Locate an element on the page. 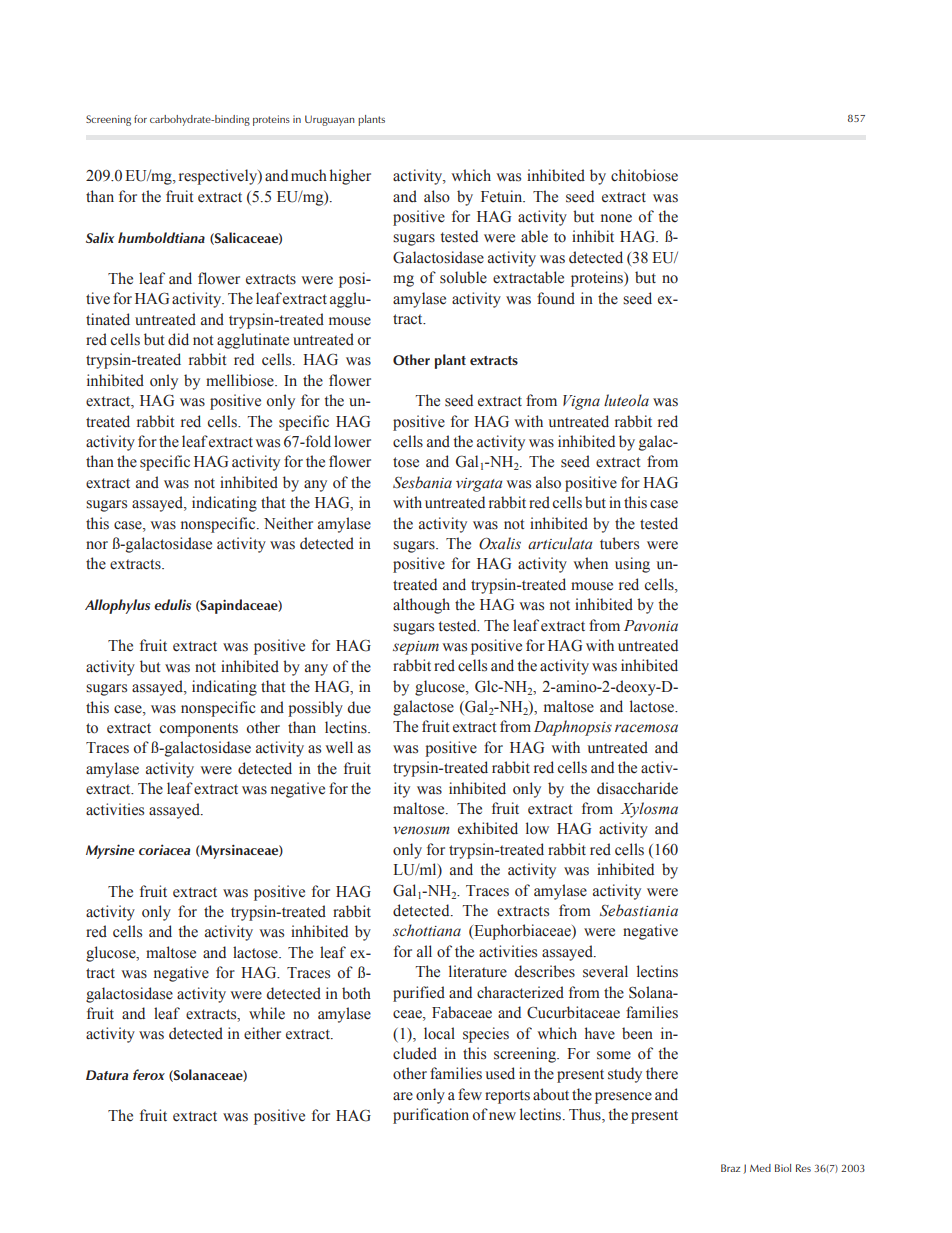 This page has height=1233, width=952. none is located at coordinates (616, 218).
